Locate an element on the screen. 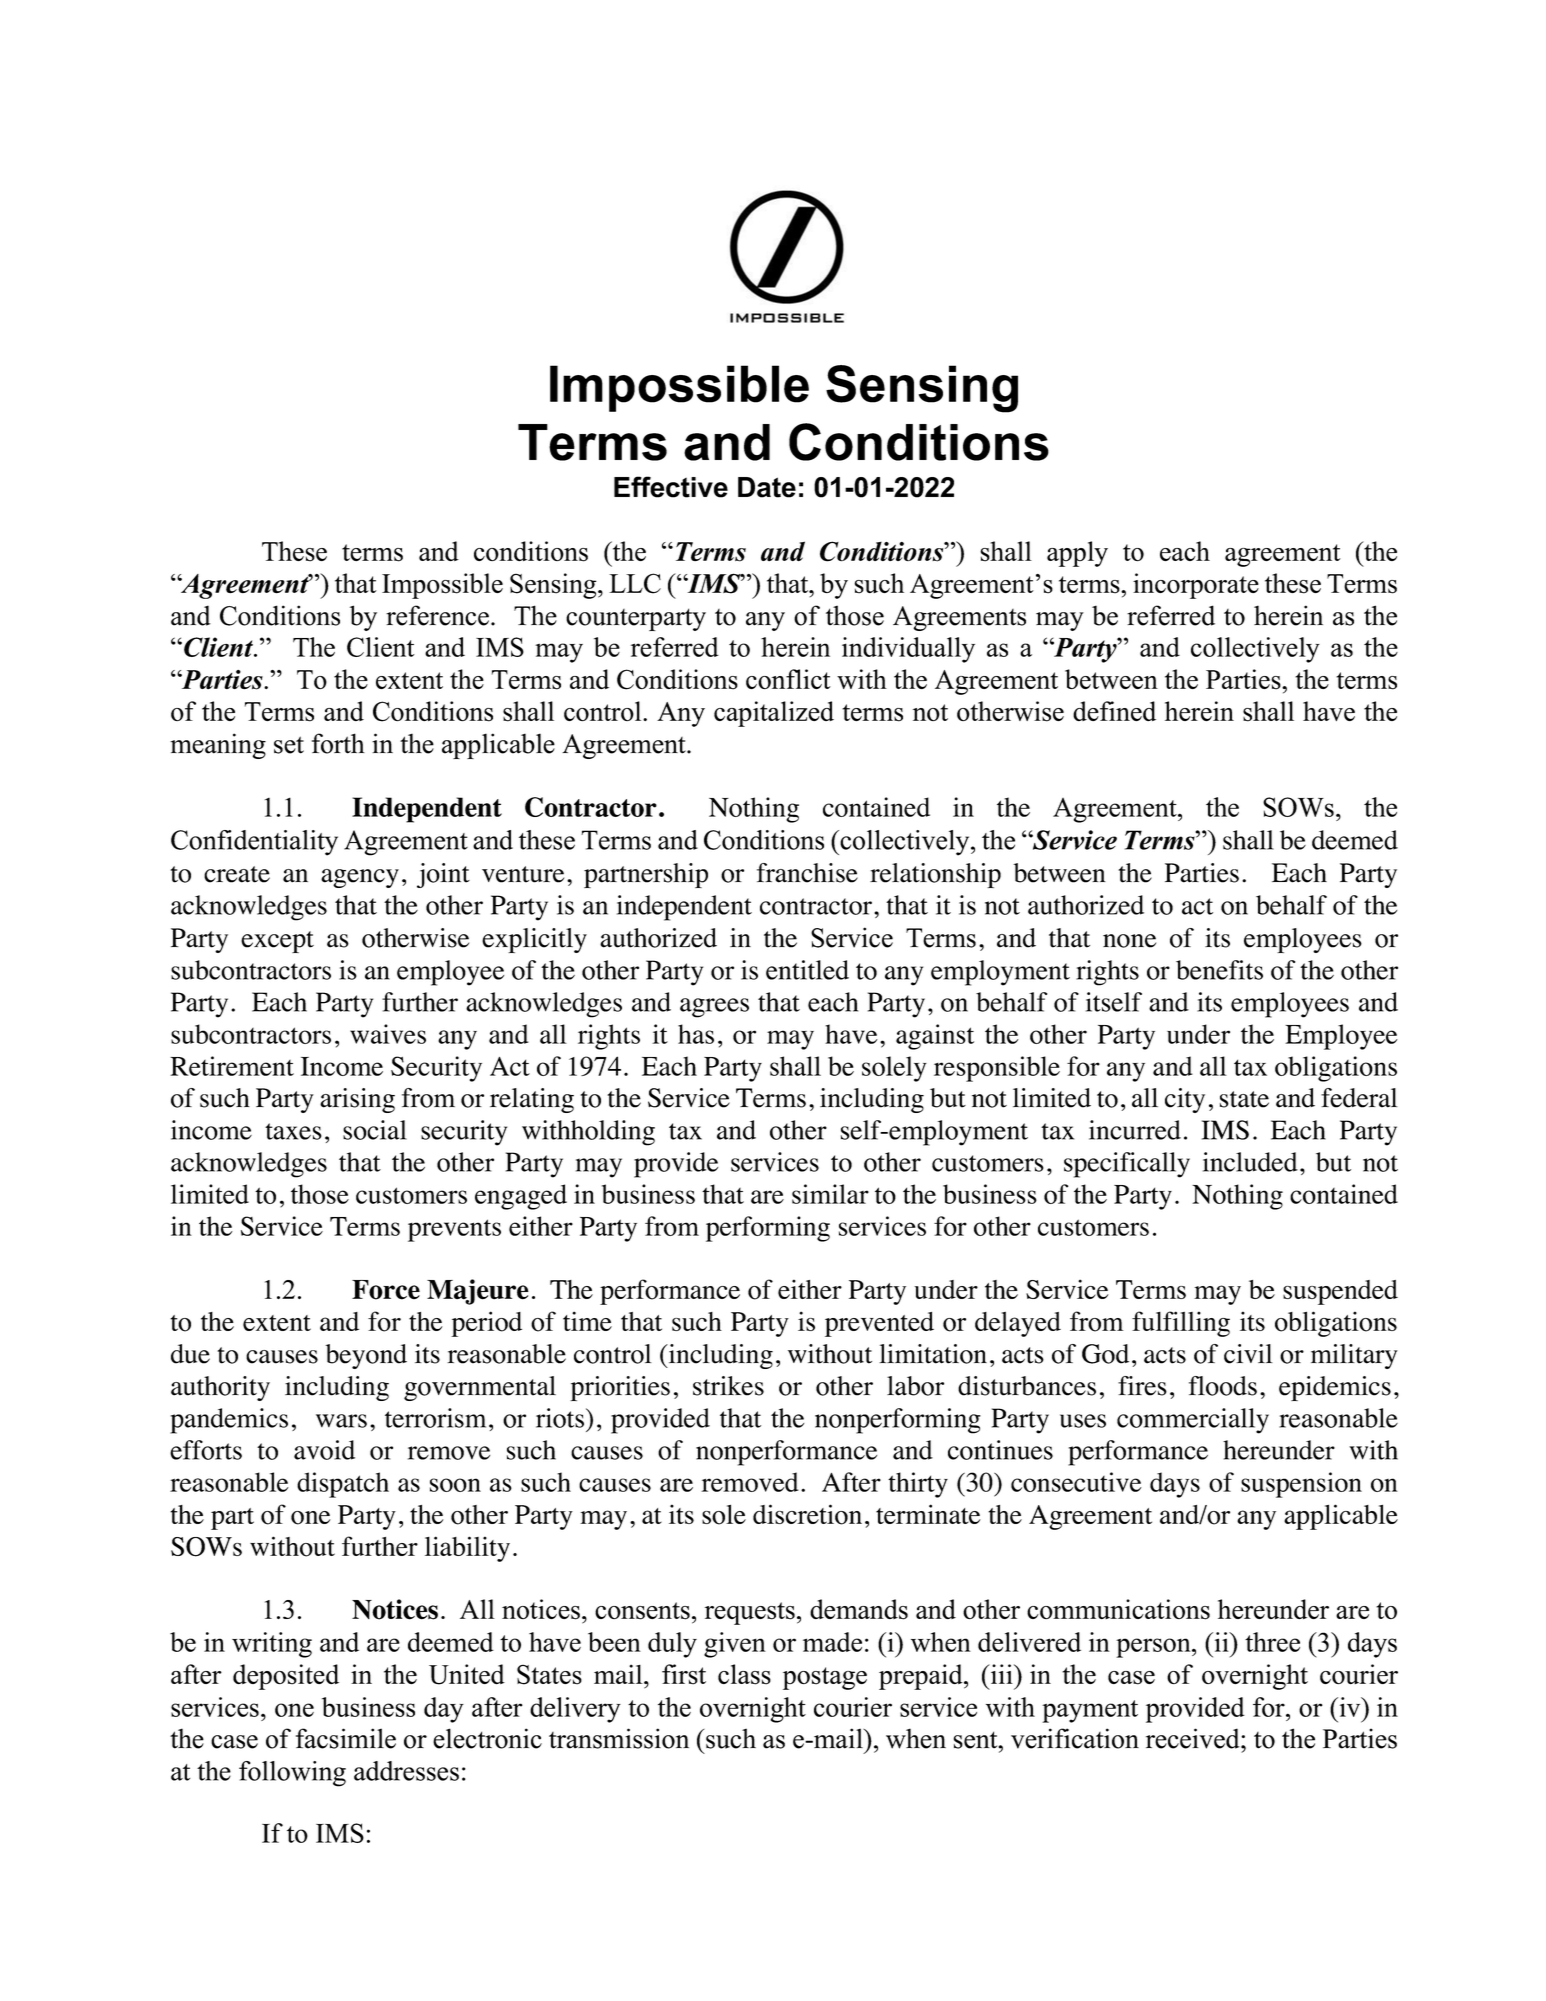 The width and height of the screenshot is (1546, 2001). taxes is located at coordinates (293, 1131).
